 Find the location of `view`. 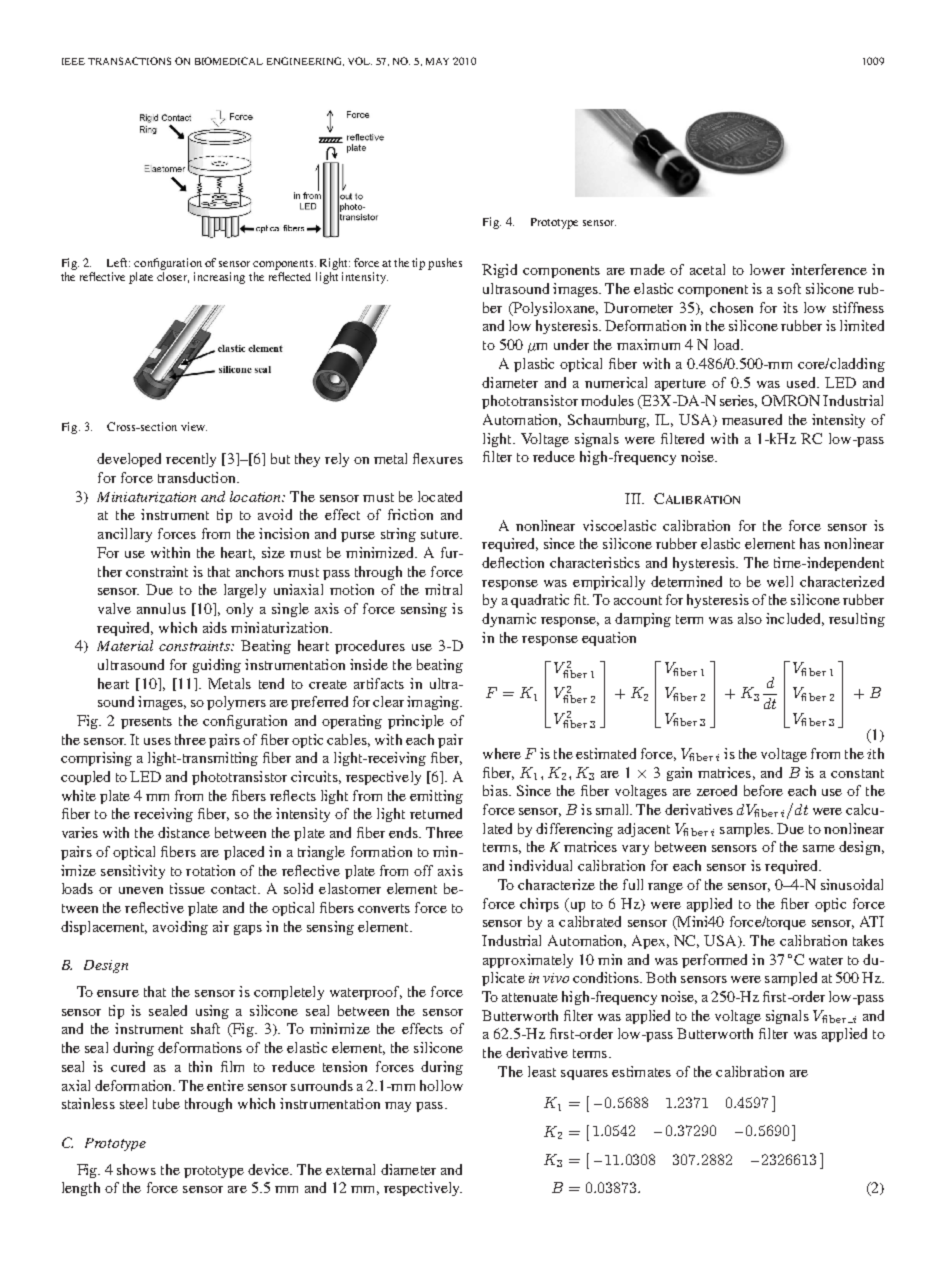

view is located at coordinates (194, 426).
